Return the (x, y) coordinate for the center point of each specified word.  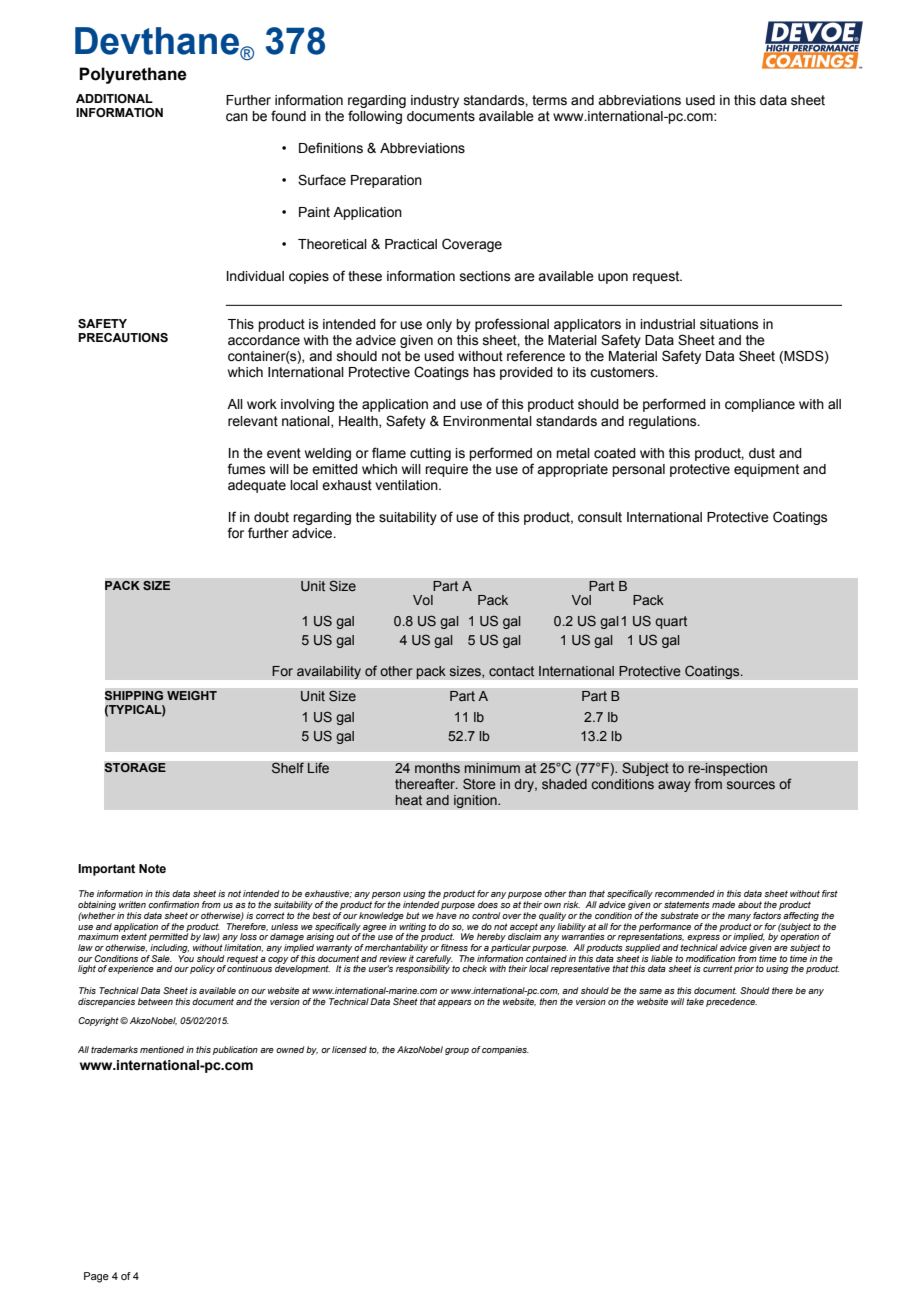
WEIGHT (192, 696)
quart (671, 622)
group (457, 1051)
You (186, 958)
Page (96, 1277)
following (375, 117)
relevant (253, 421)
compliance (760, 405)
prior (744, 969)
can (237, 117)
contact (511, 671)
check (474, 968)
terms (549, 100)
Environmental (487, 421)
